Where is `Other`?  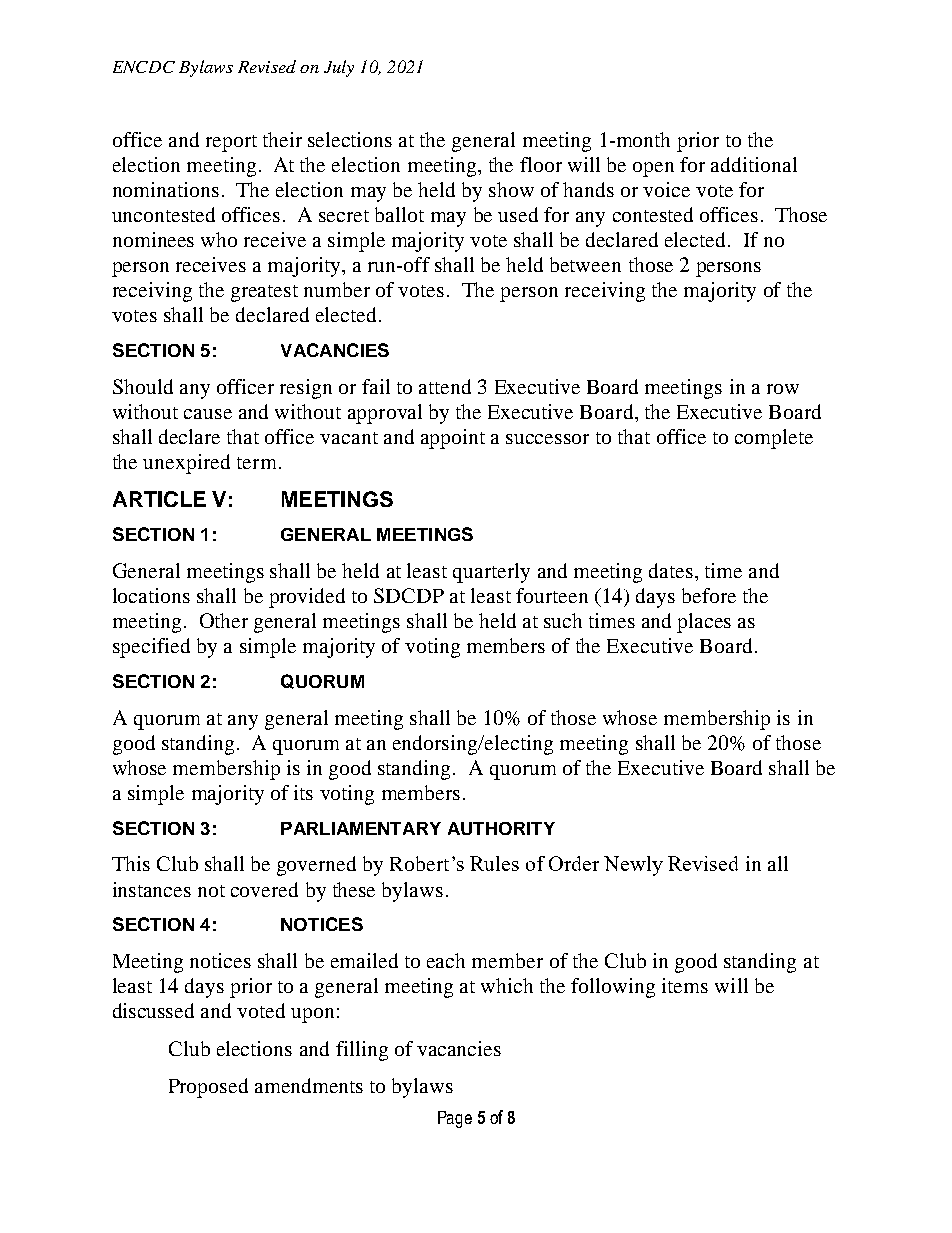
Other is located at coordinates (224, 620).
